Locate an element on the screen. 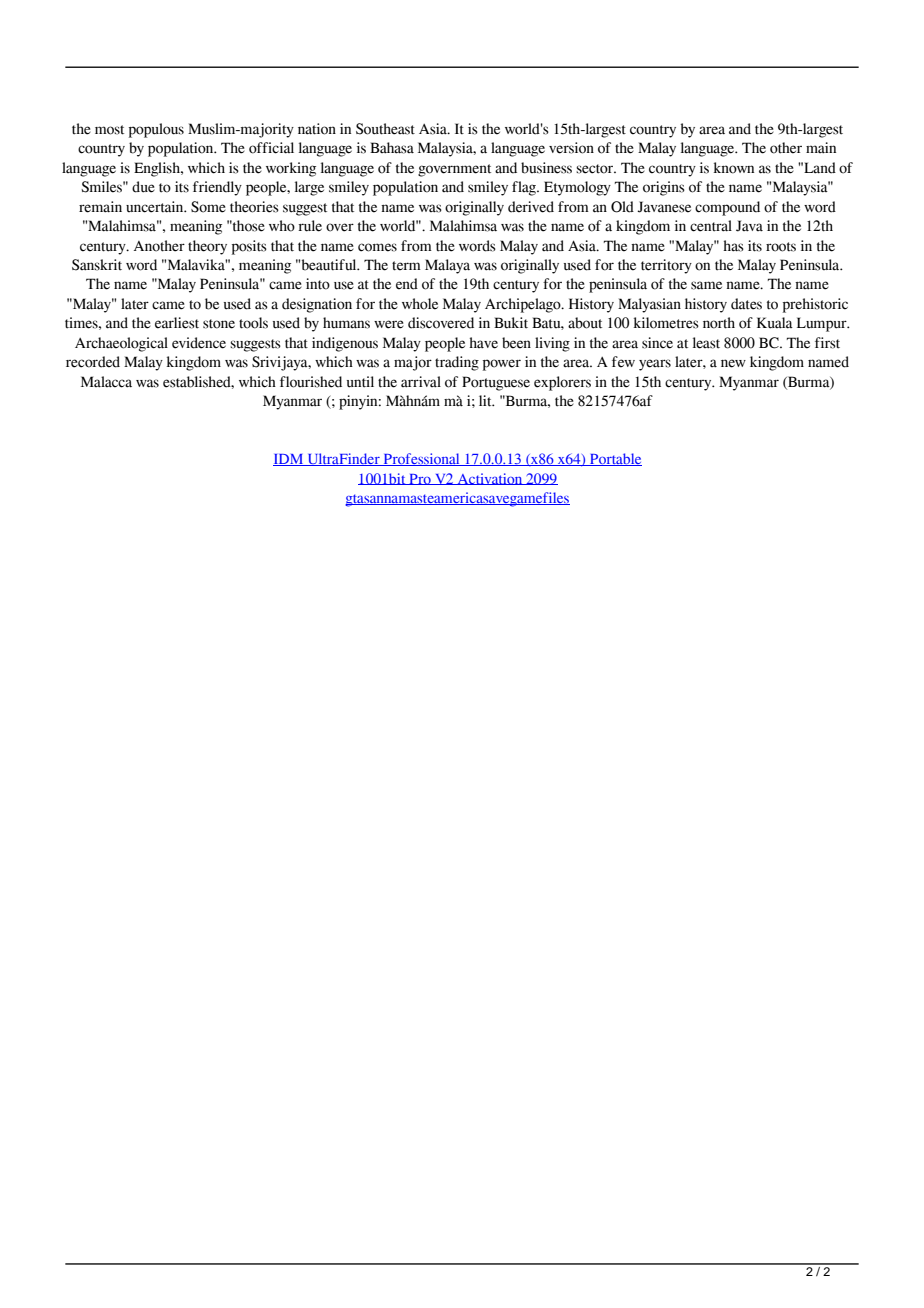  Activation is located at coordinates (490, 479).
